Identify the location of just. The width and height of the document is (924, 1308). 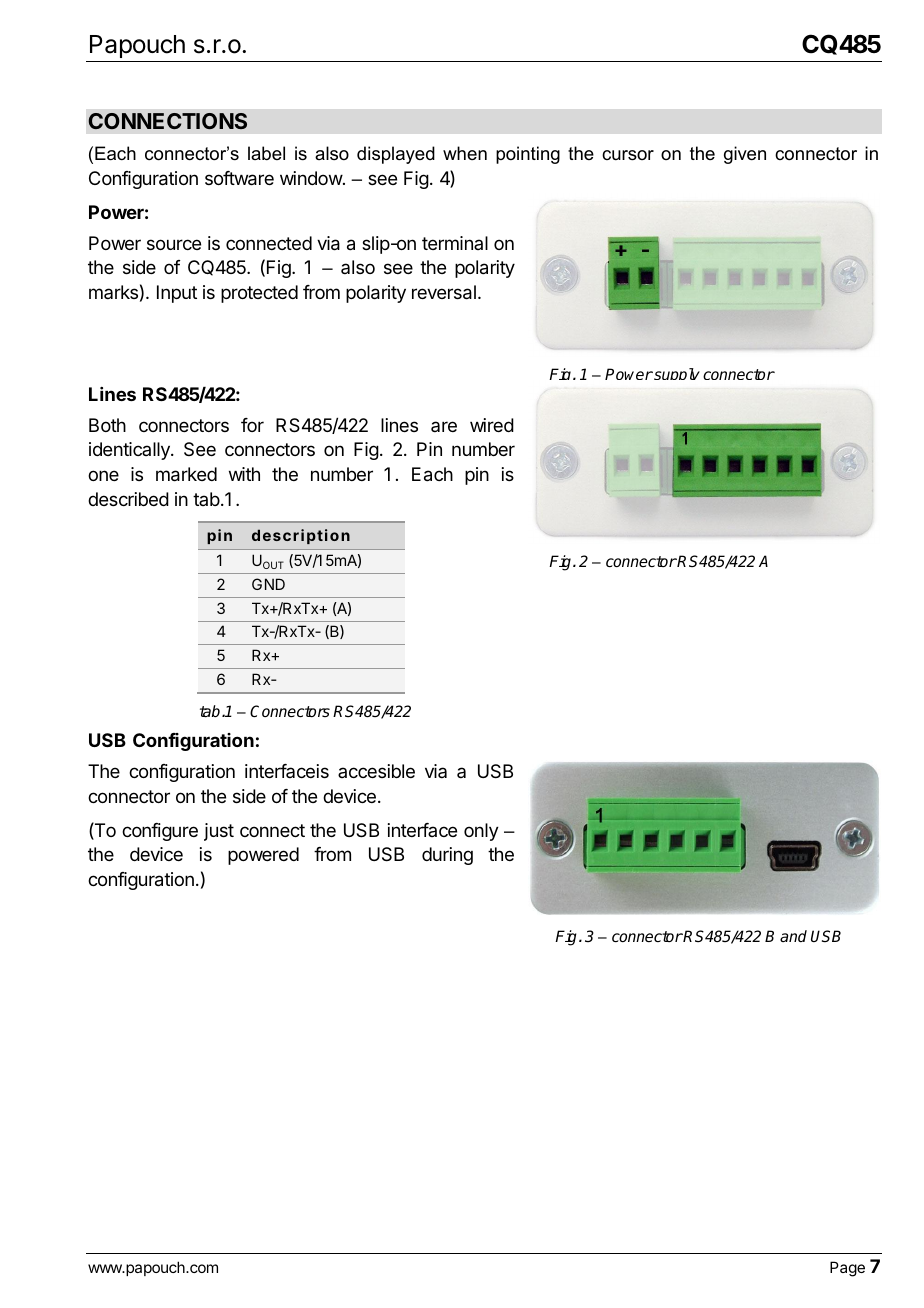
(219, 832).
